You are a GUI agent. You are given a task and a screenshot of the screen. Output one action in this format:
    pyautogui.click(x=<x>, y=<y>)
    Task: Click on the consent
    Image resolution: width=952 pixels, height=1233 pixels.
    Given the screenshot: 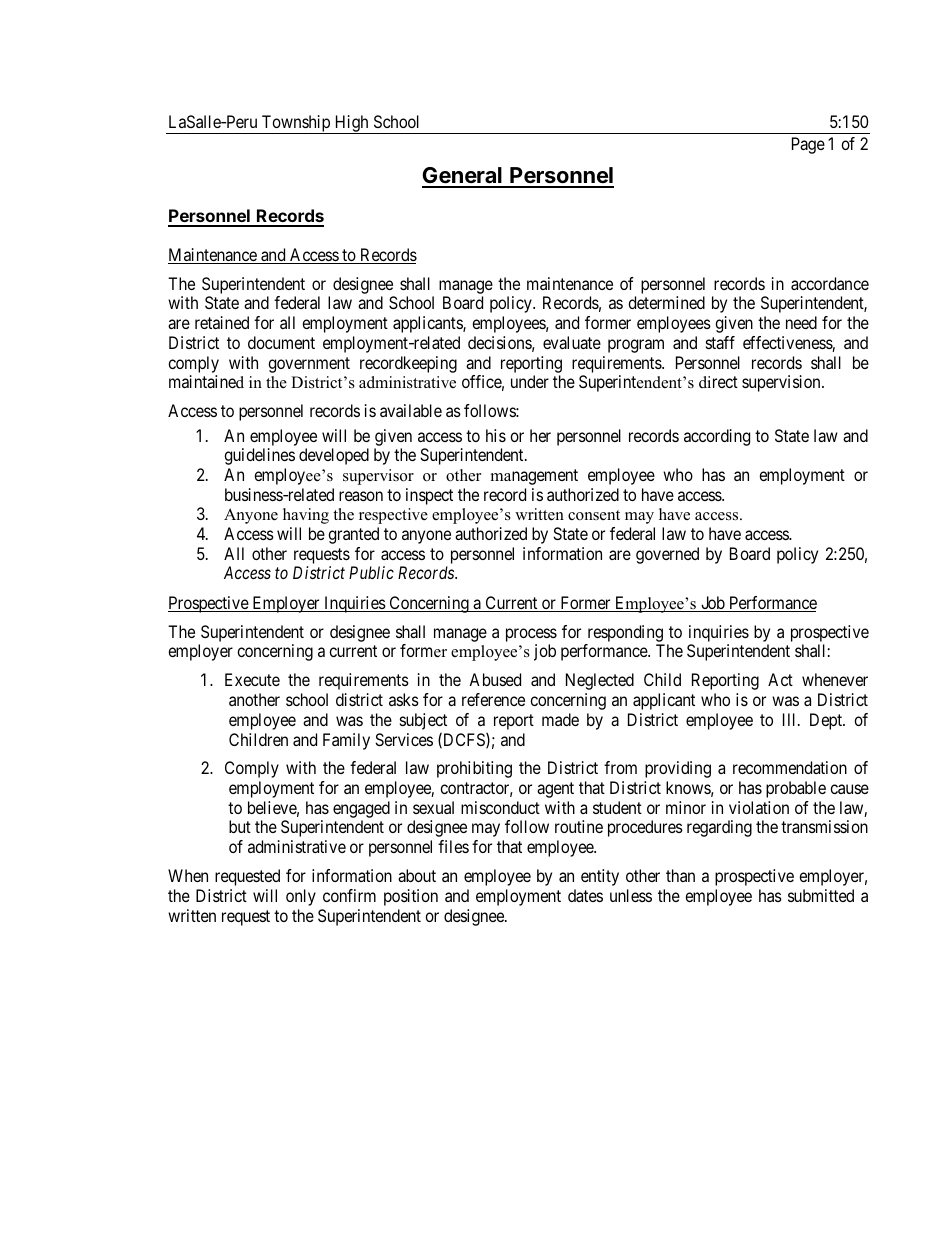 What is the action you would take?
    pyautogui.click(x=594, y=515)
